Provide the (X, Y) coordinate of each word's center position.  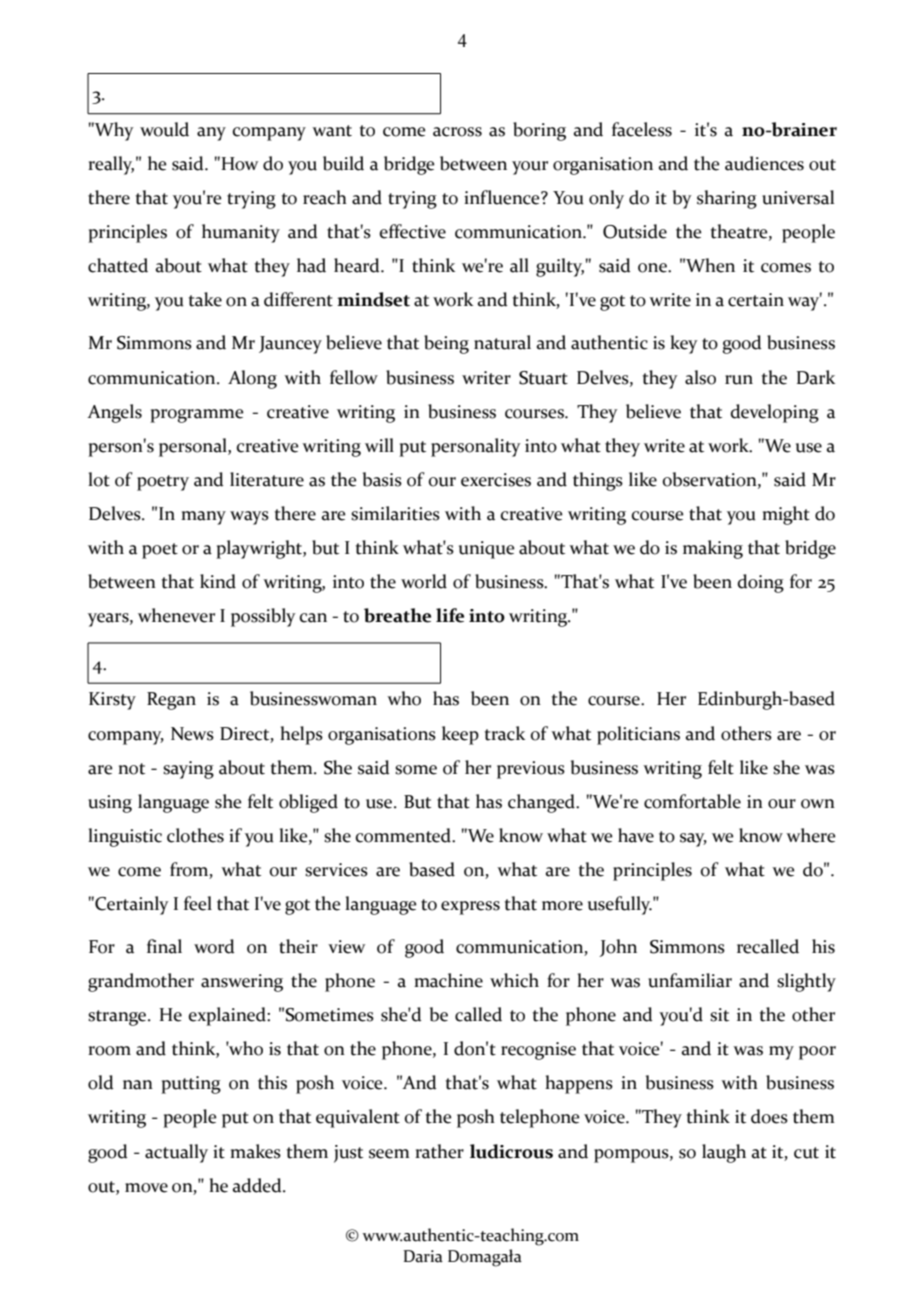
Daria (423, 1256)
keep (460, 735)
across (457, 132)
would (164, 129)
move (146, 1188)
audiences (764, 163)
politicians (638, 735)
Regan (171, 701)
